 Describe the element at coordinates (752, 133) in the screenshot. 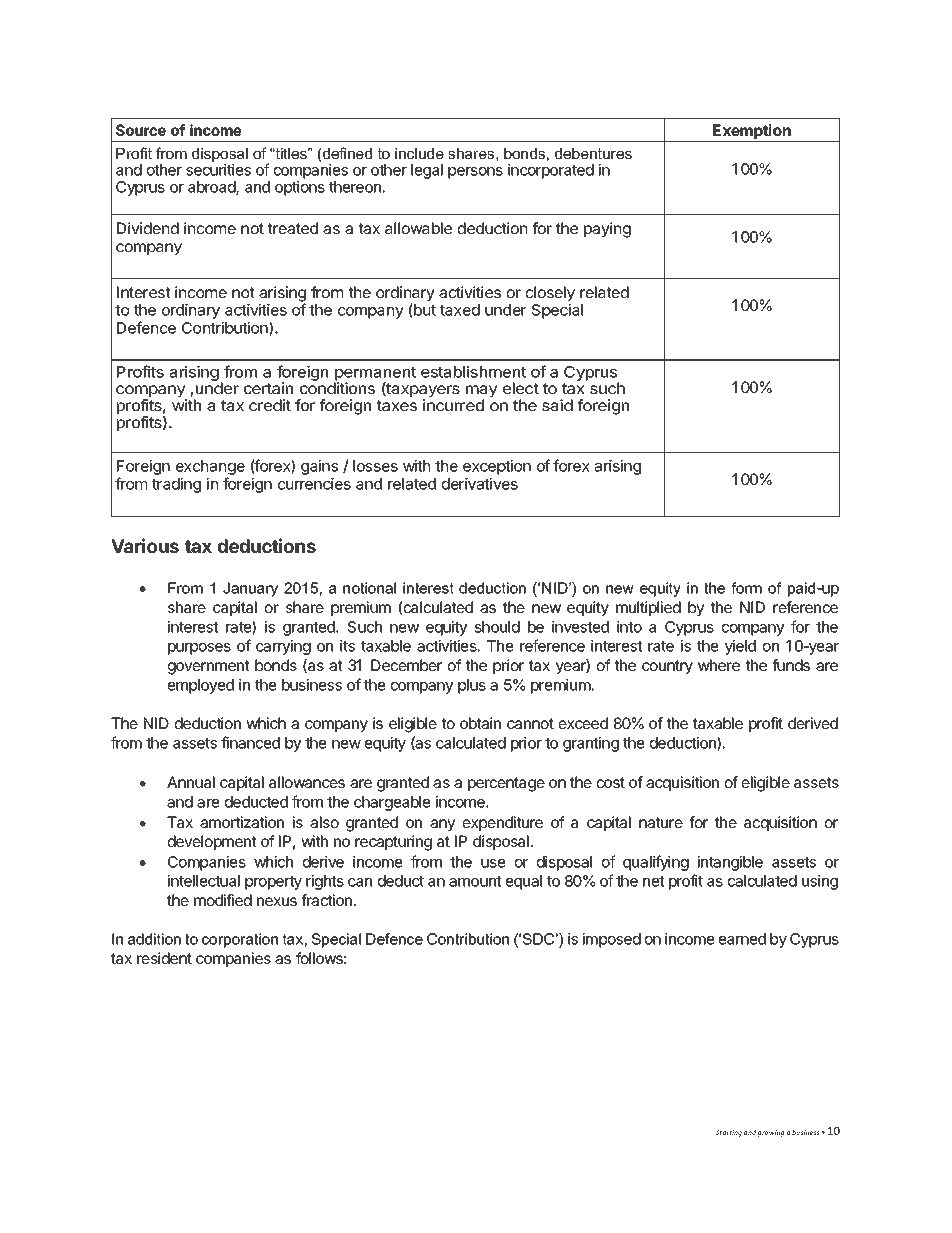

I see `Exemption` at that location.
